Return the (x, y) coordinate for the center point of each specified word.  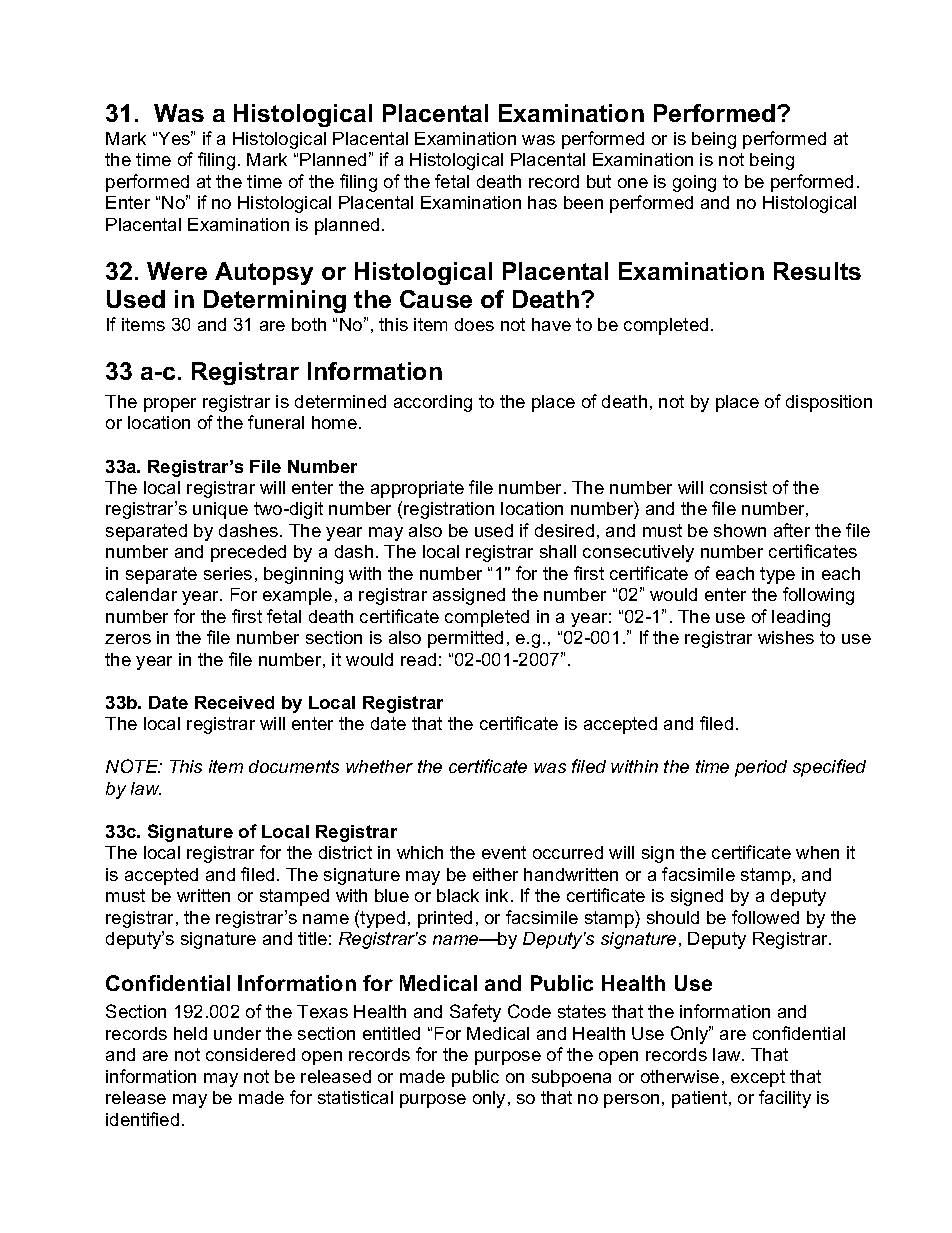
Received (234, 702)
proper (170, 405)
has (542, 202)
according (433, 403)
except (758, 1078)
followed (765, 917)
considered (250, 1054)
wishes (786, 637)
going (694, 183)
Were (177, 271)
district (345, 852)
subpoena (571, 1078)
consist (738, 487)
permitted (465, 639)
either (495, 874)
